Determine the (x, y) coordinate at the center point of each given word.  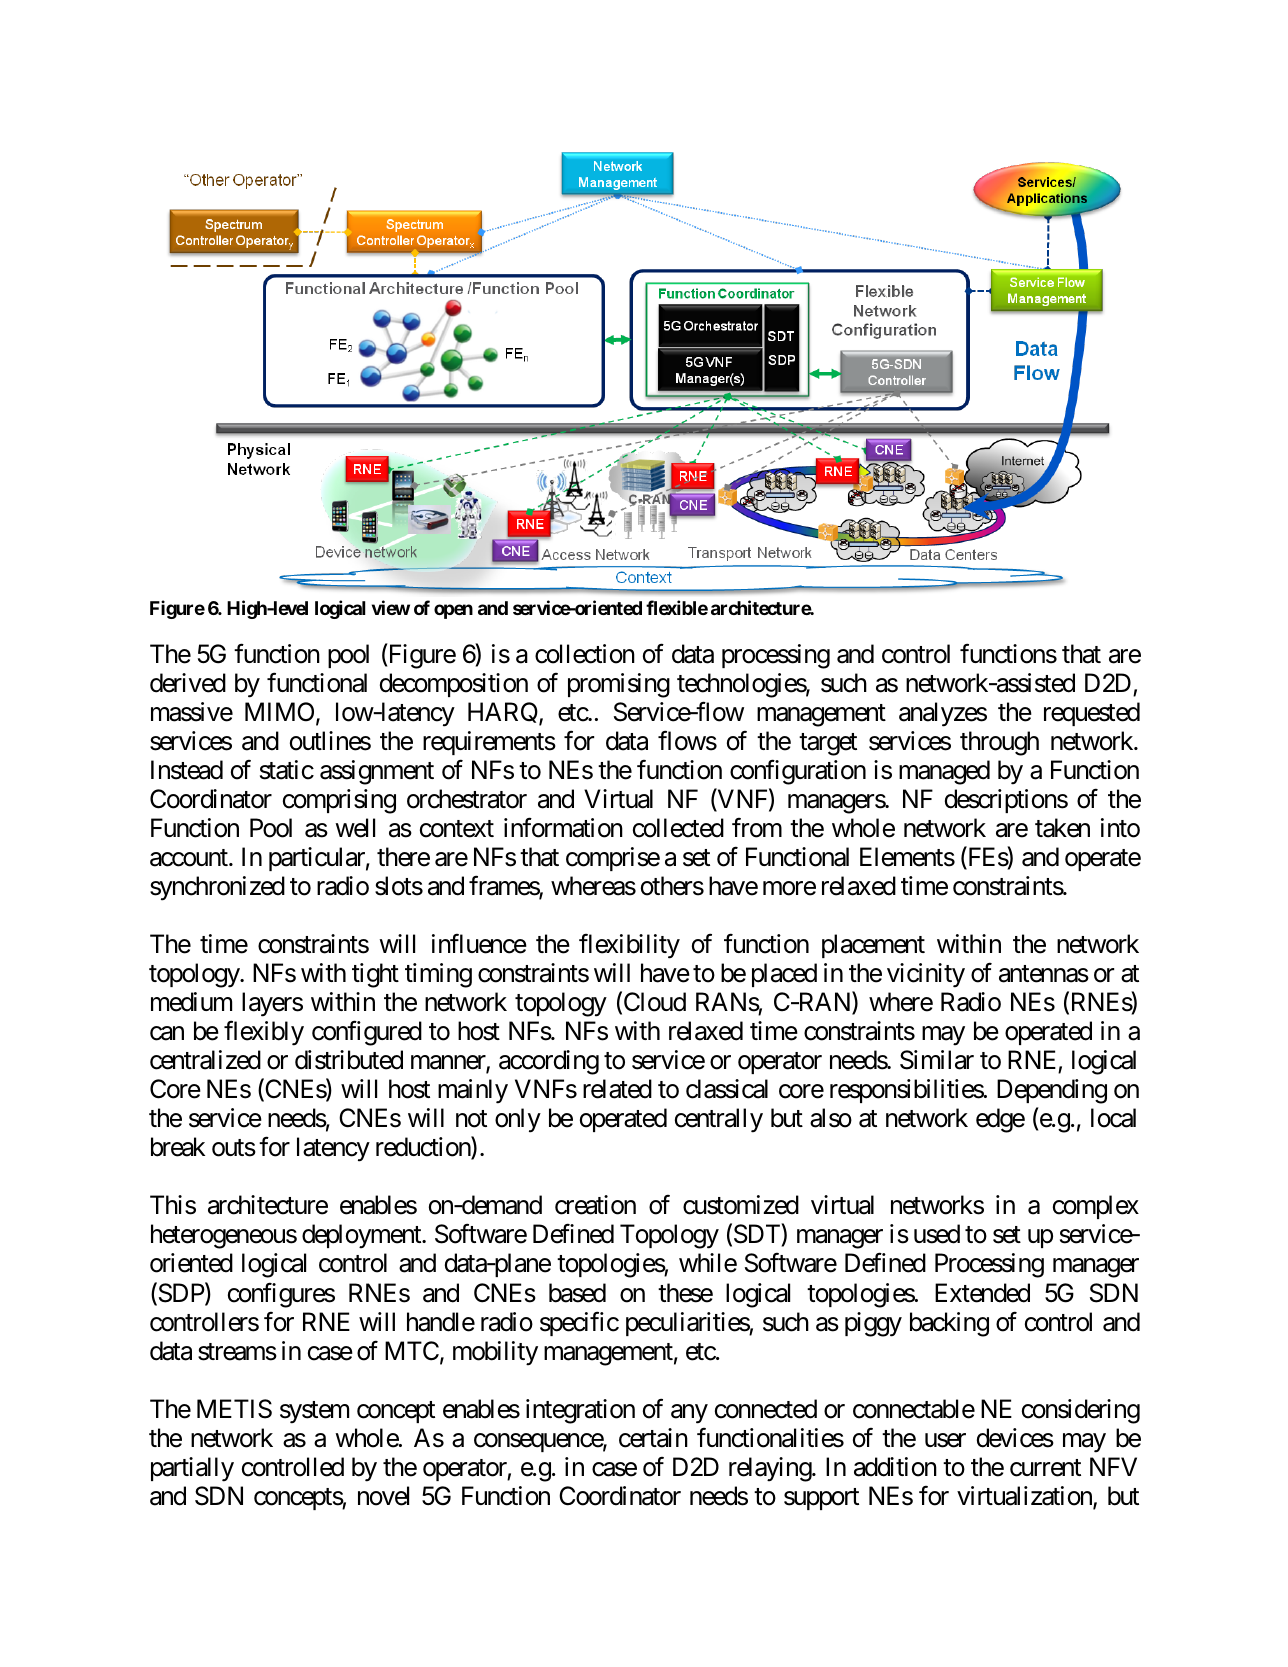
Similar (937, 1060)
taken (1062, 828)
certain (653, 1438)
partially (192, 1469)
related (617, 1089)
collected (678, 828)
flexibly (264, 1033)
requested (1092, 714)
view (391, 607)
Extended (982, 1293)
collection (585, 654)
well (355, 828)
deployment (362, 1236)
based (577, 1293)
